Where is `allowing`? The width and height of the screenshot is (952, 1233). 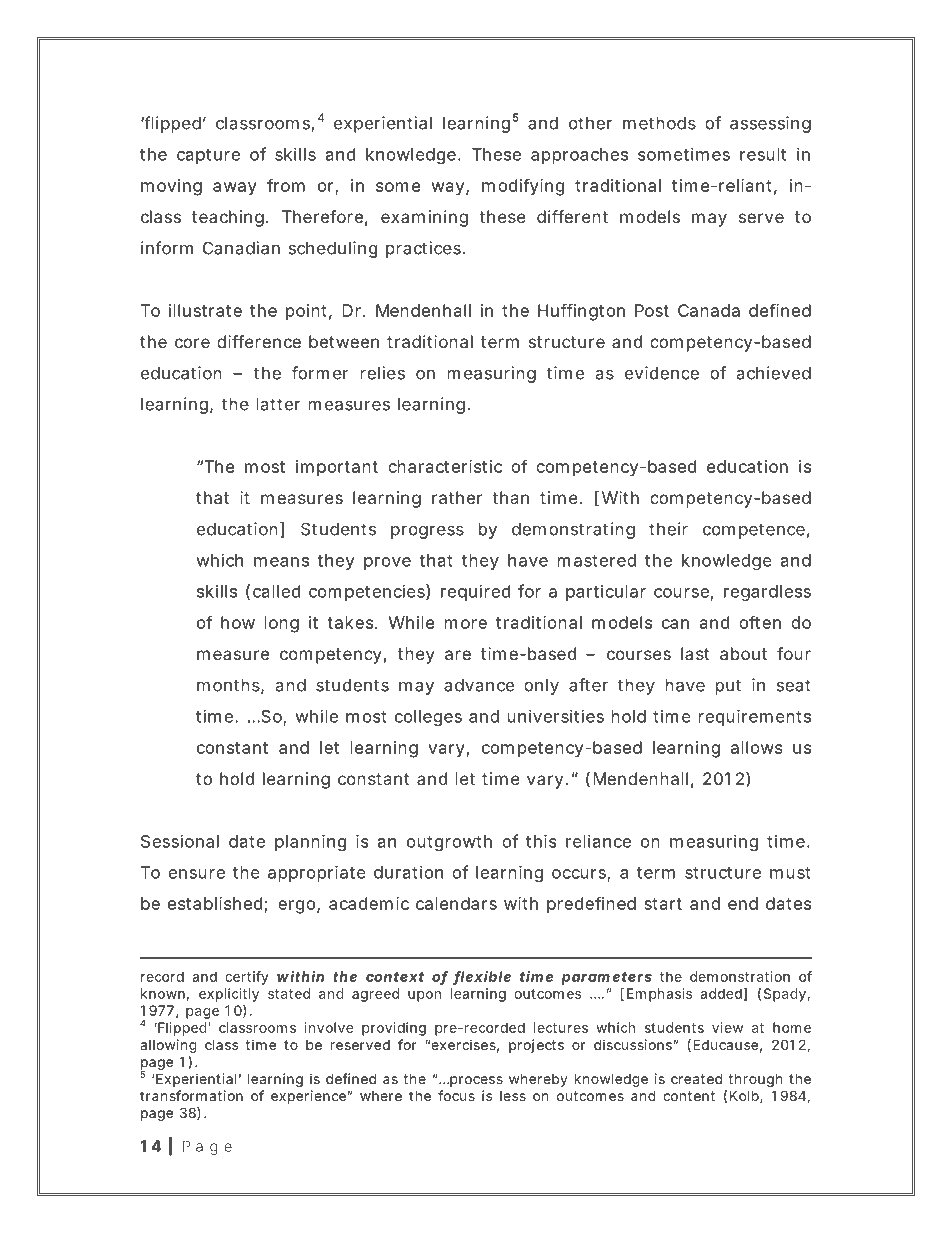 allowing is located at coordinates (168, 1046).
